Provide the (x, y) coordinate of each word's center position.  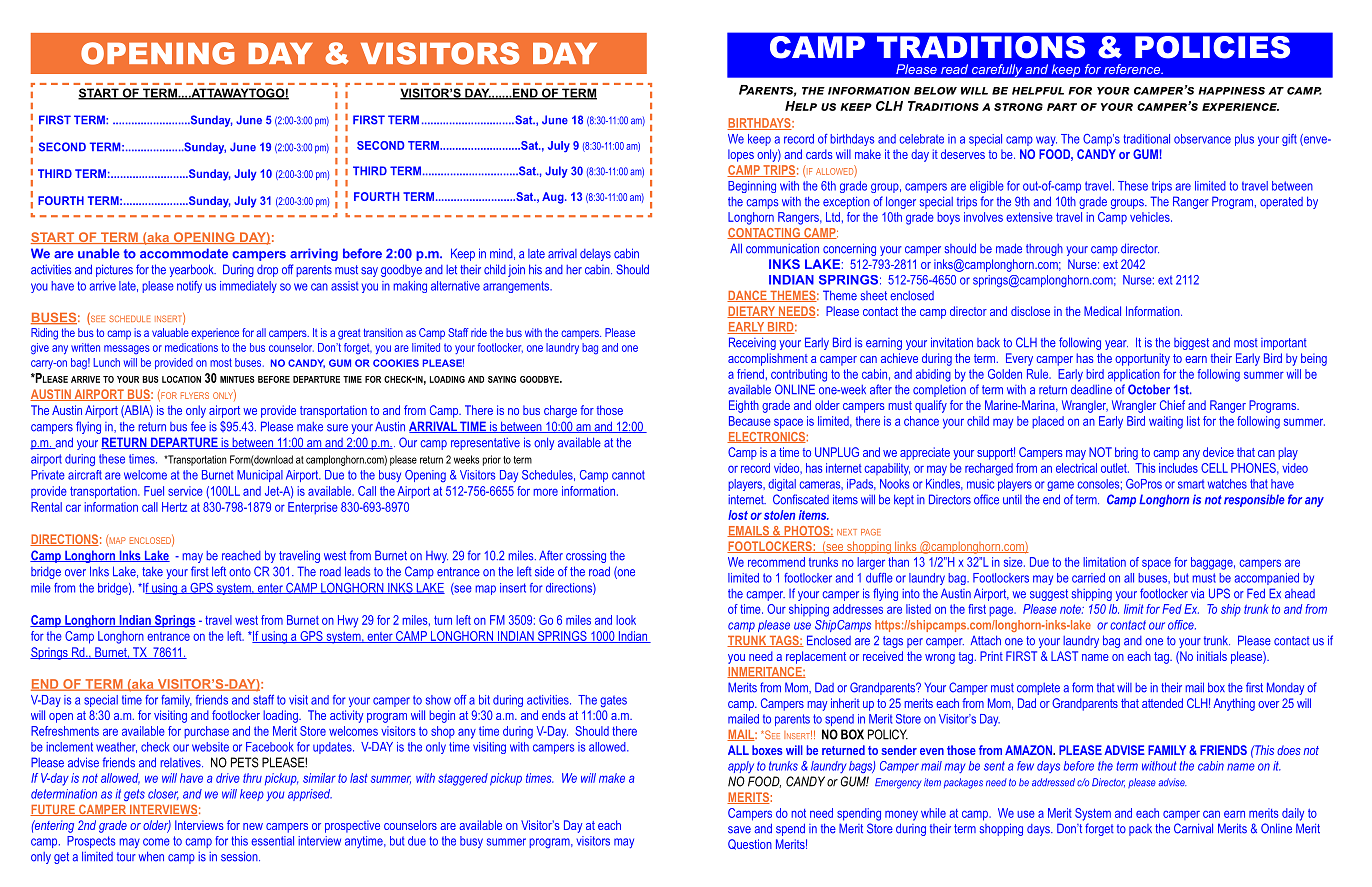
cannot (628, 475)
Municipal (260, 476)
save (739, 830)
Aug (554, 198)
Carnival (1193, 828)
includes (1178, 468)
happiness (1231, 91)
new (253, 826)
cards (819, 154)
